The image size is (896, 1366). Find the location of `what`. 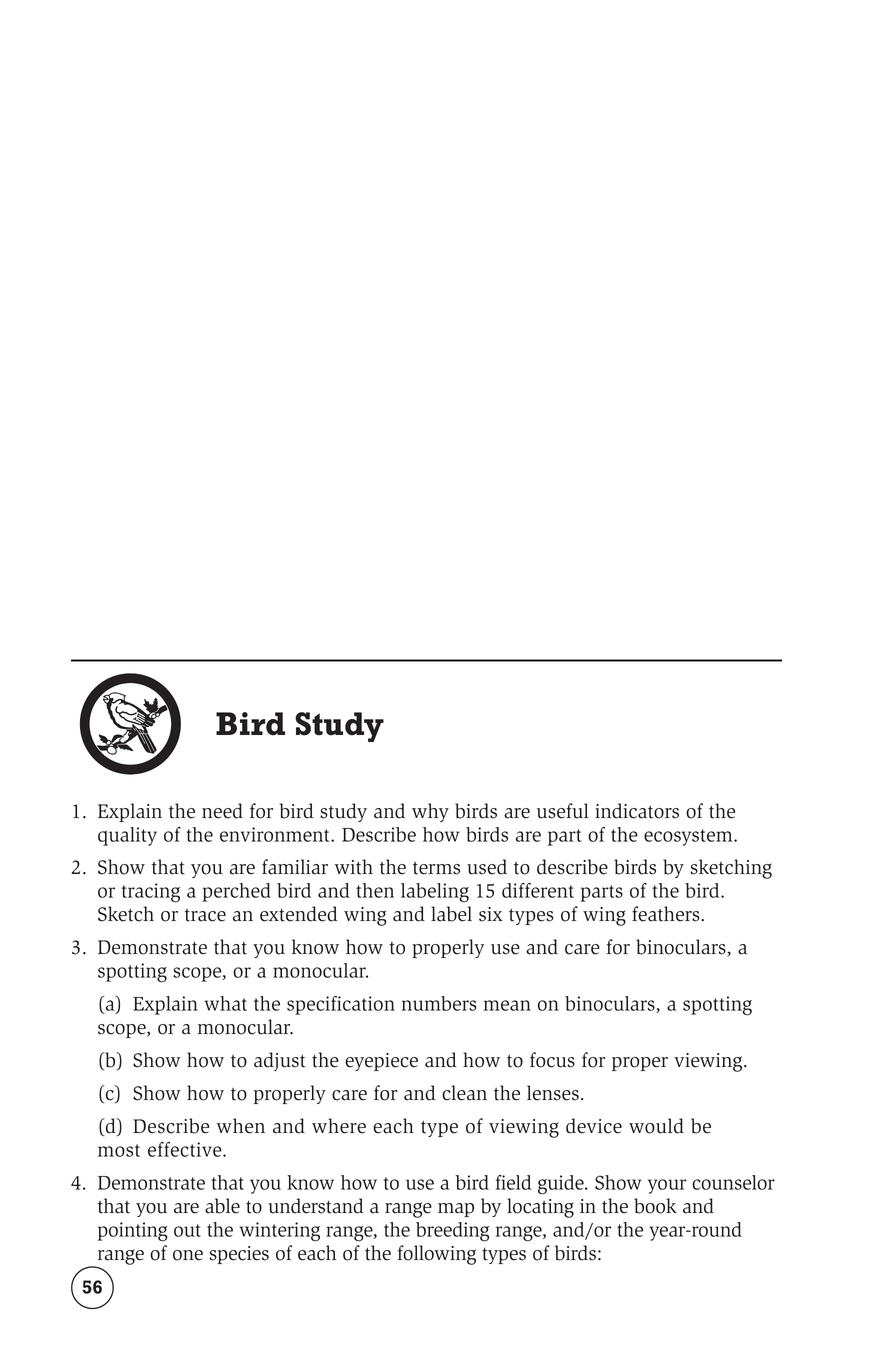

what is located at coordinates (226, 1003).
